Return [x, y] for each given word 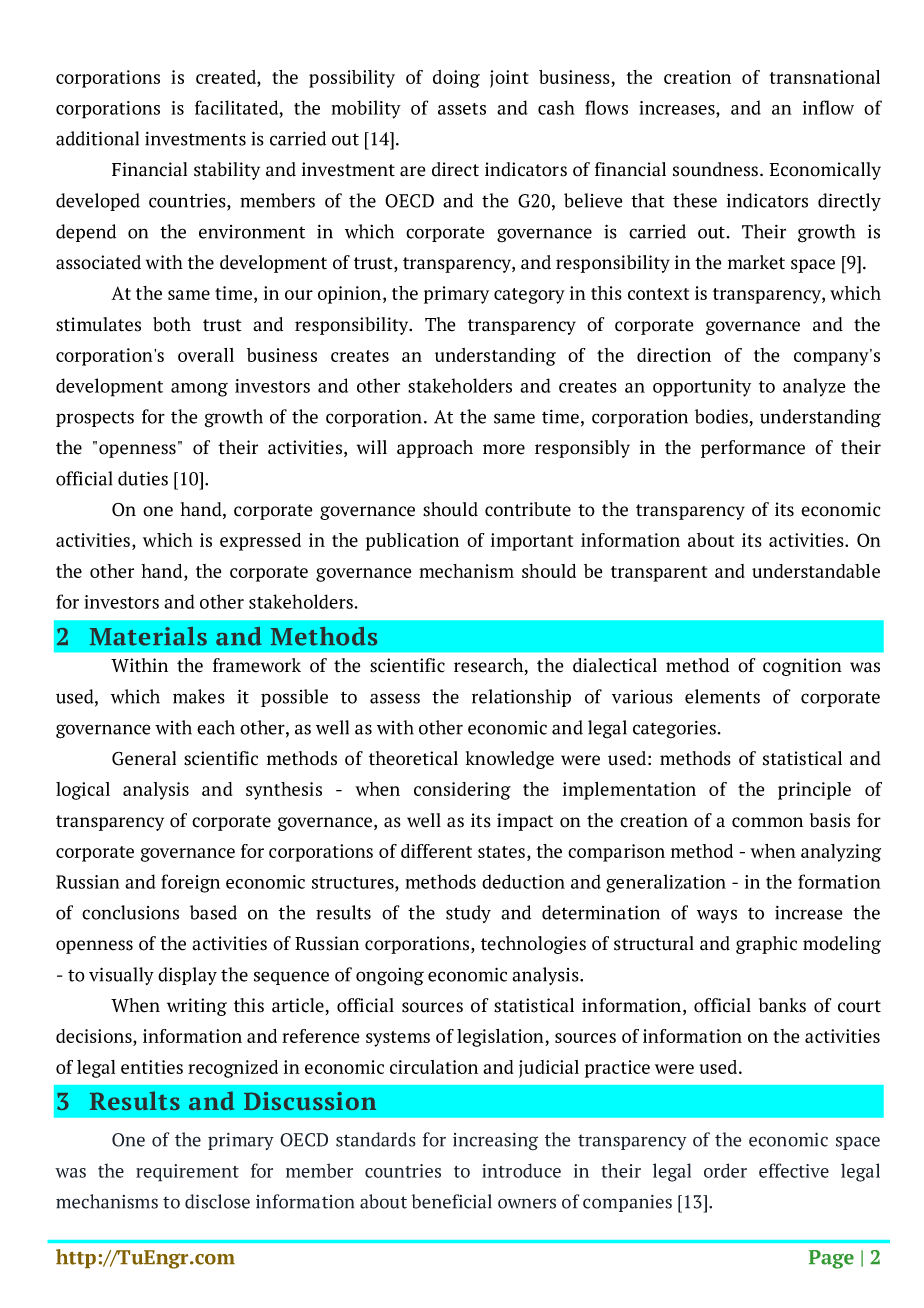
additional [97, 138]
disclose [217, 1201]
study [468, 914]
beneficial [451, 1201]
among [199, 390]
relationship [521, 698]
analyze [814, 387]
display [187, 976]
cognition [802, 667]
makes [199, 696]
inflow [828, 107]
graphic [766, 945]
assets [462, 109]
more [504, 449]
